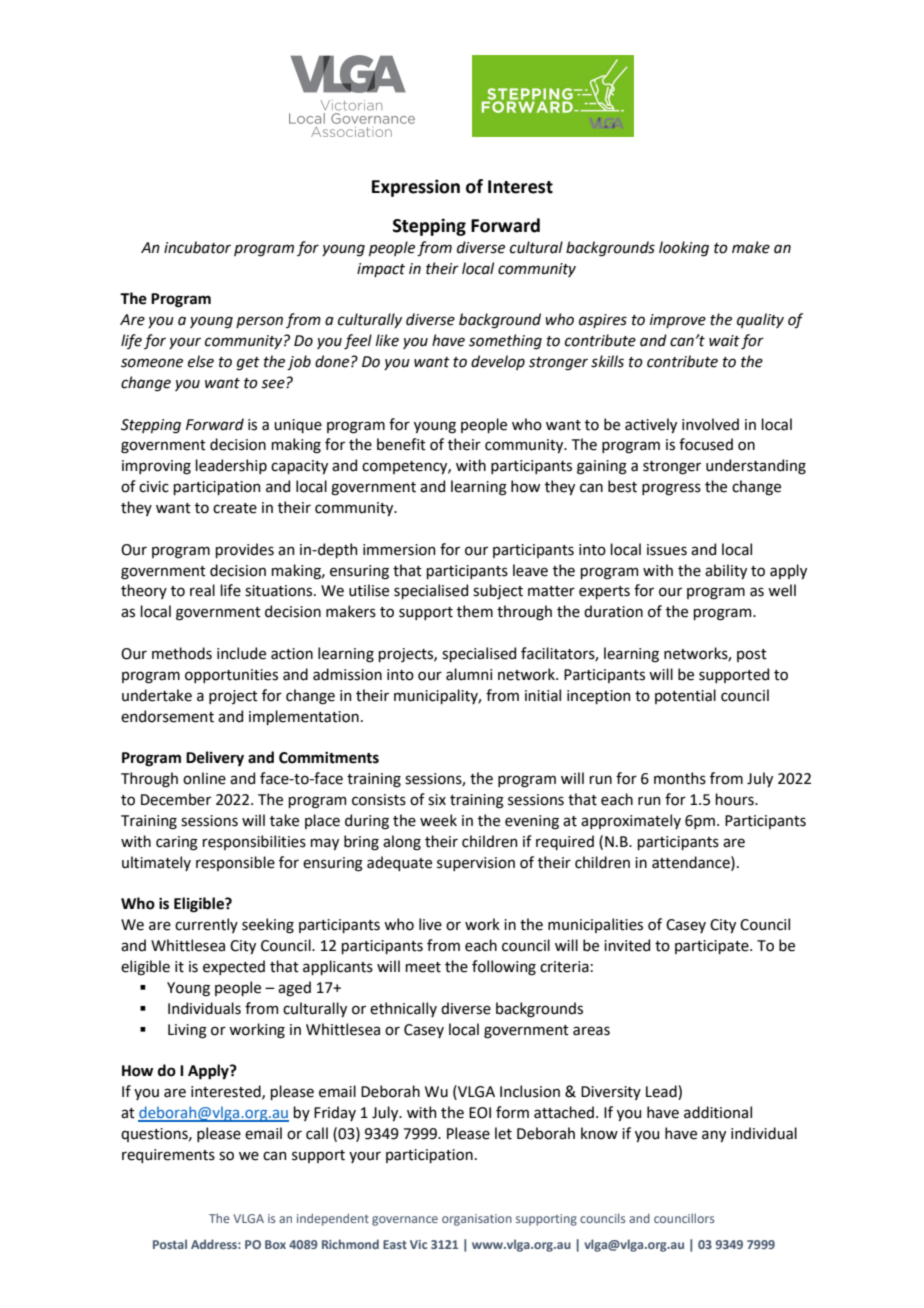 The height and width of the page is (1308, 924). I want to click on incubator, so click(197, 247).
